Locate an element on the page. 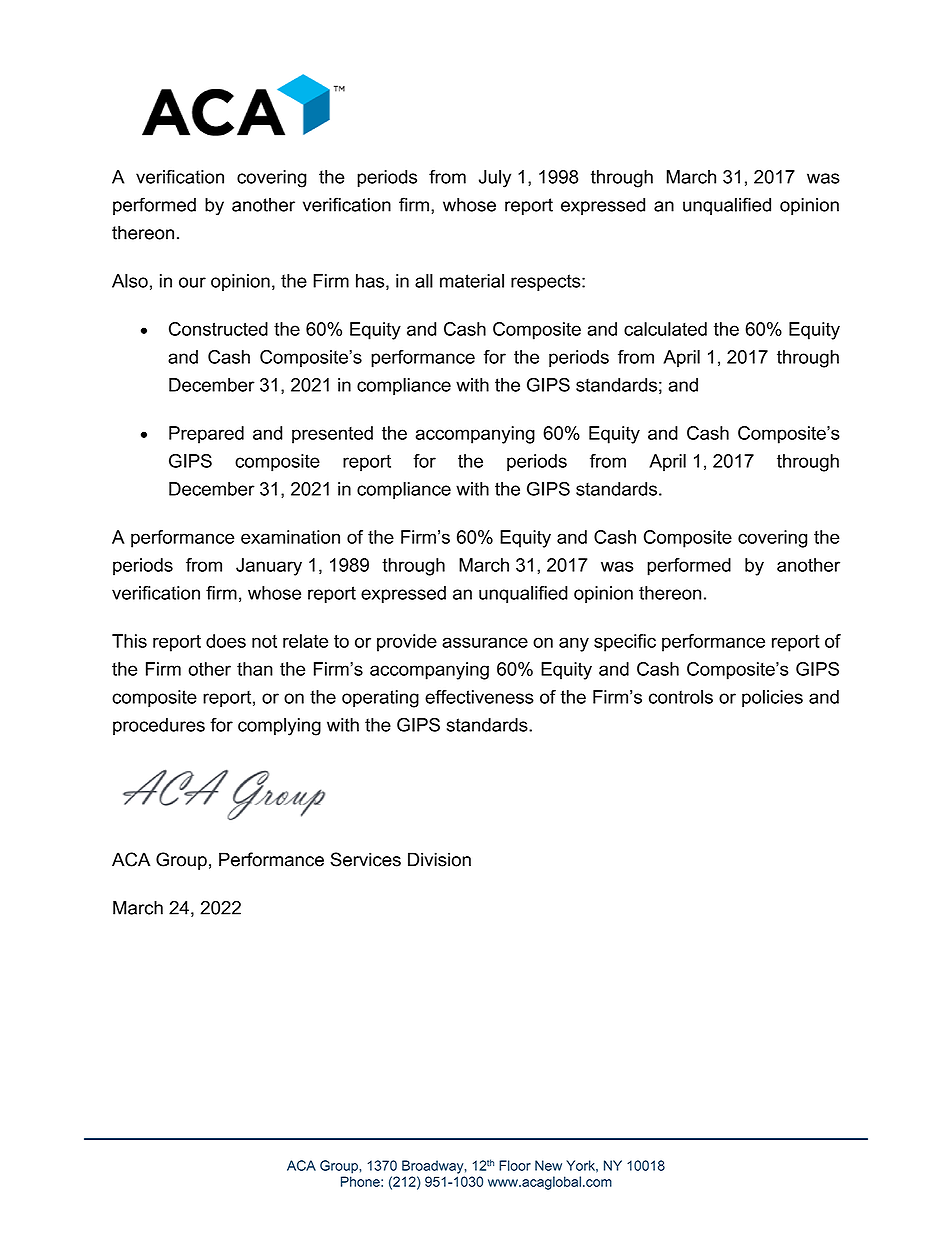  effectiveness is located at coordinates (479, 697).
